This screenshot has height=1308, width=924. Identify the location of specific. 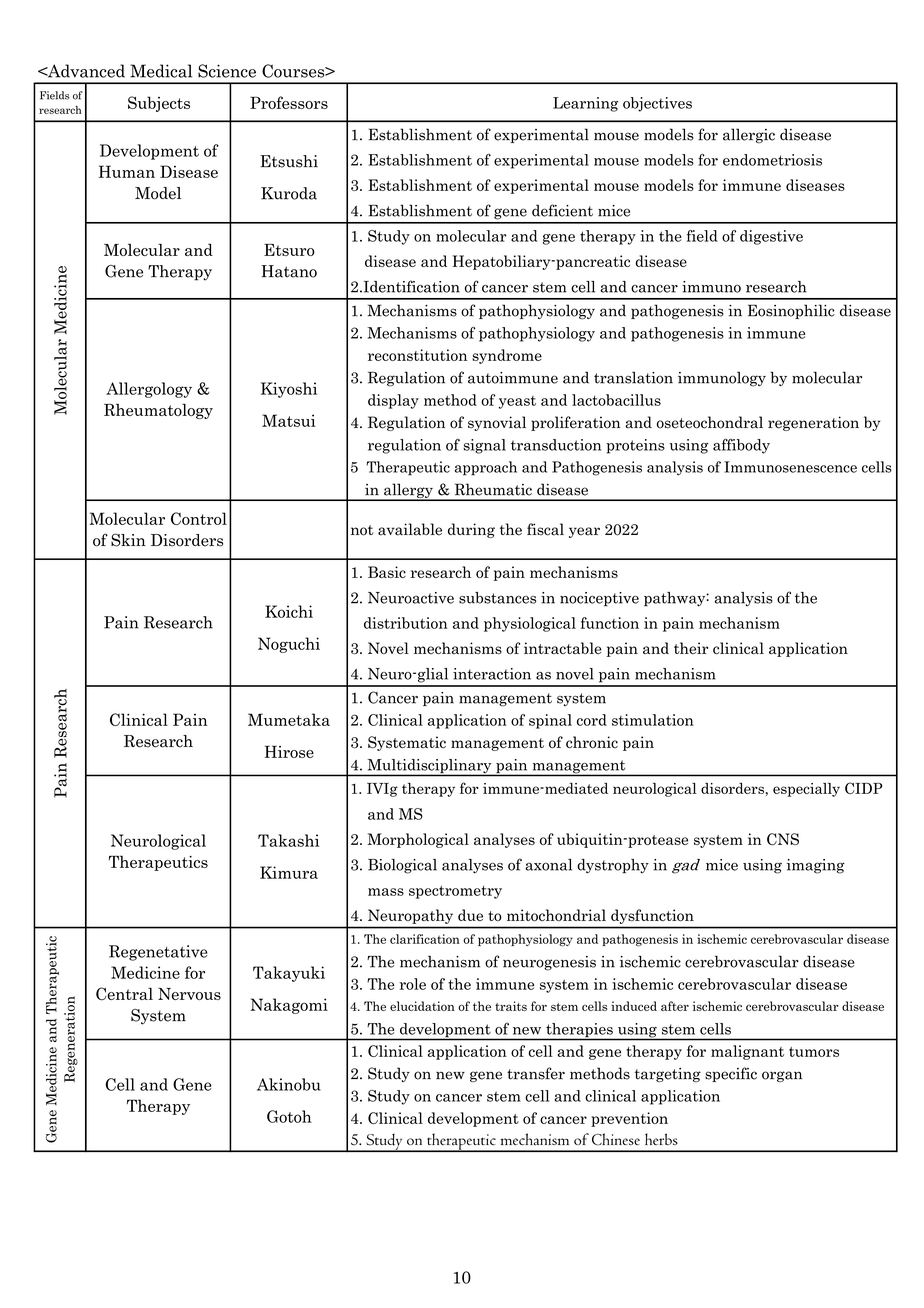
(731, 1074).
